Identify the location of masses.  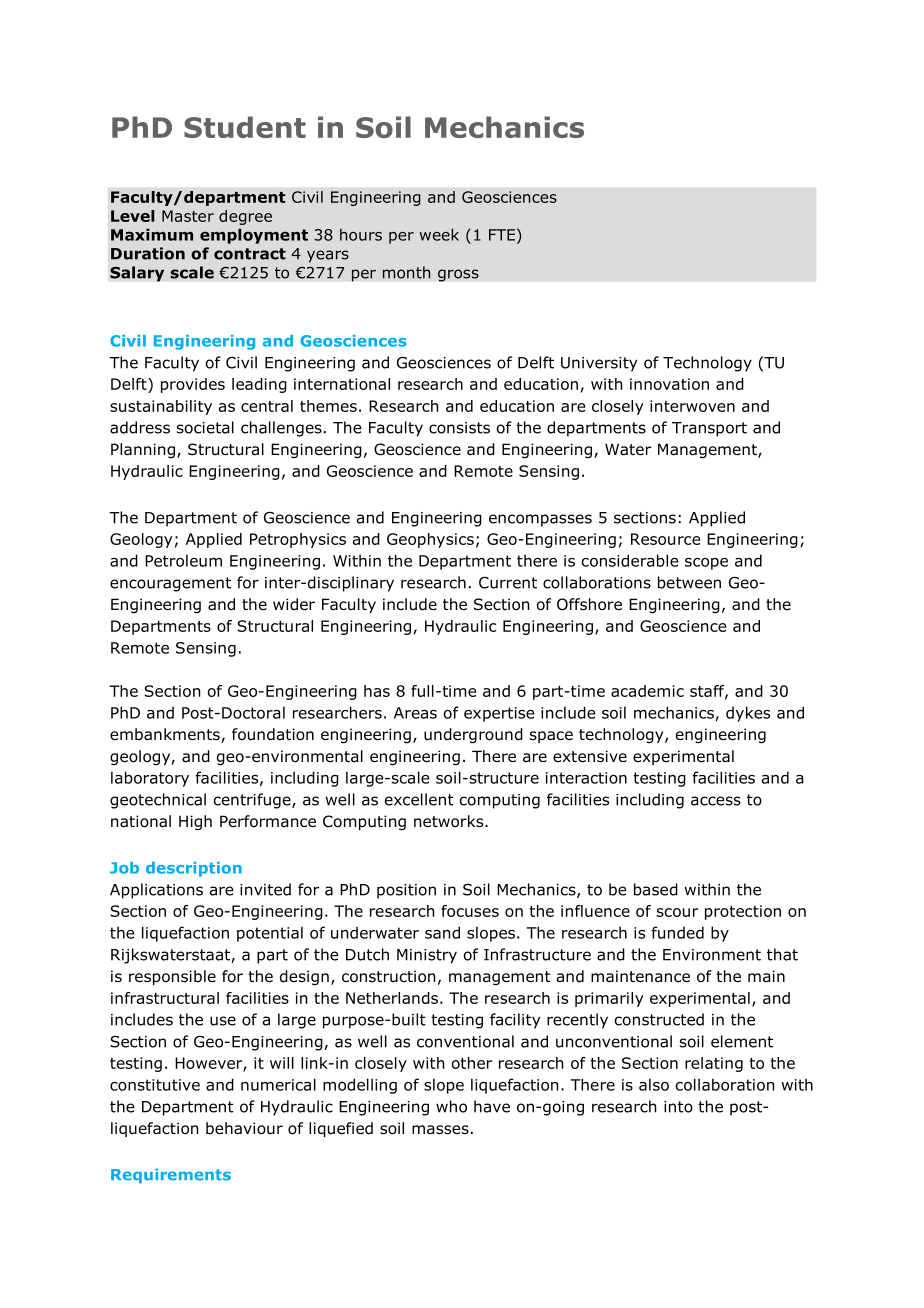
(440, 1130).
